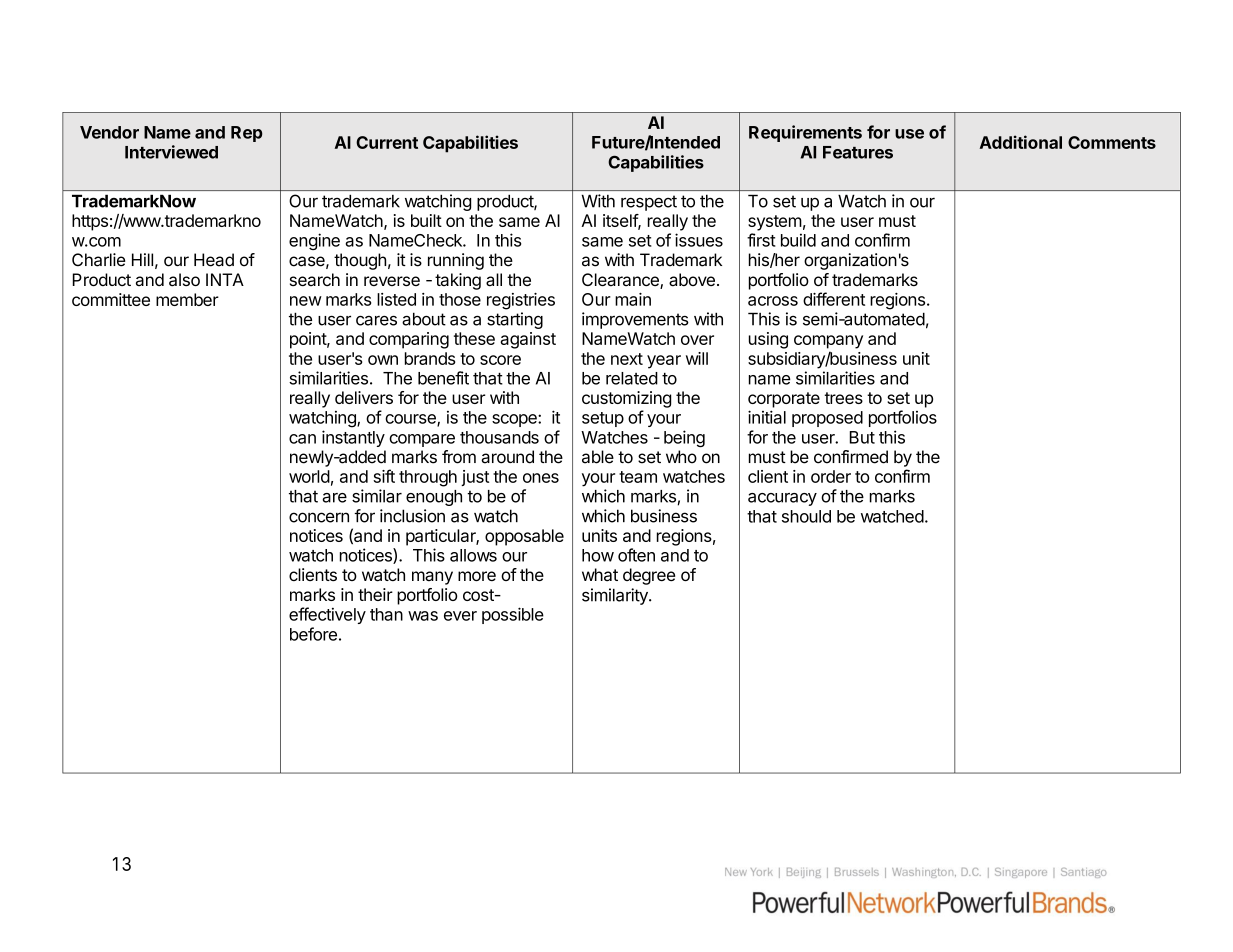 The width and height of the screenshot is (1233, 952). What do you see at coordinates (313, 634) in the screenshot?
I see `before` at bounding box center [313, 634].
